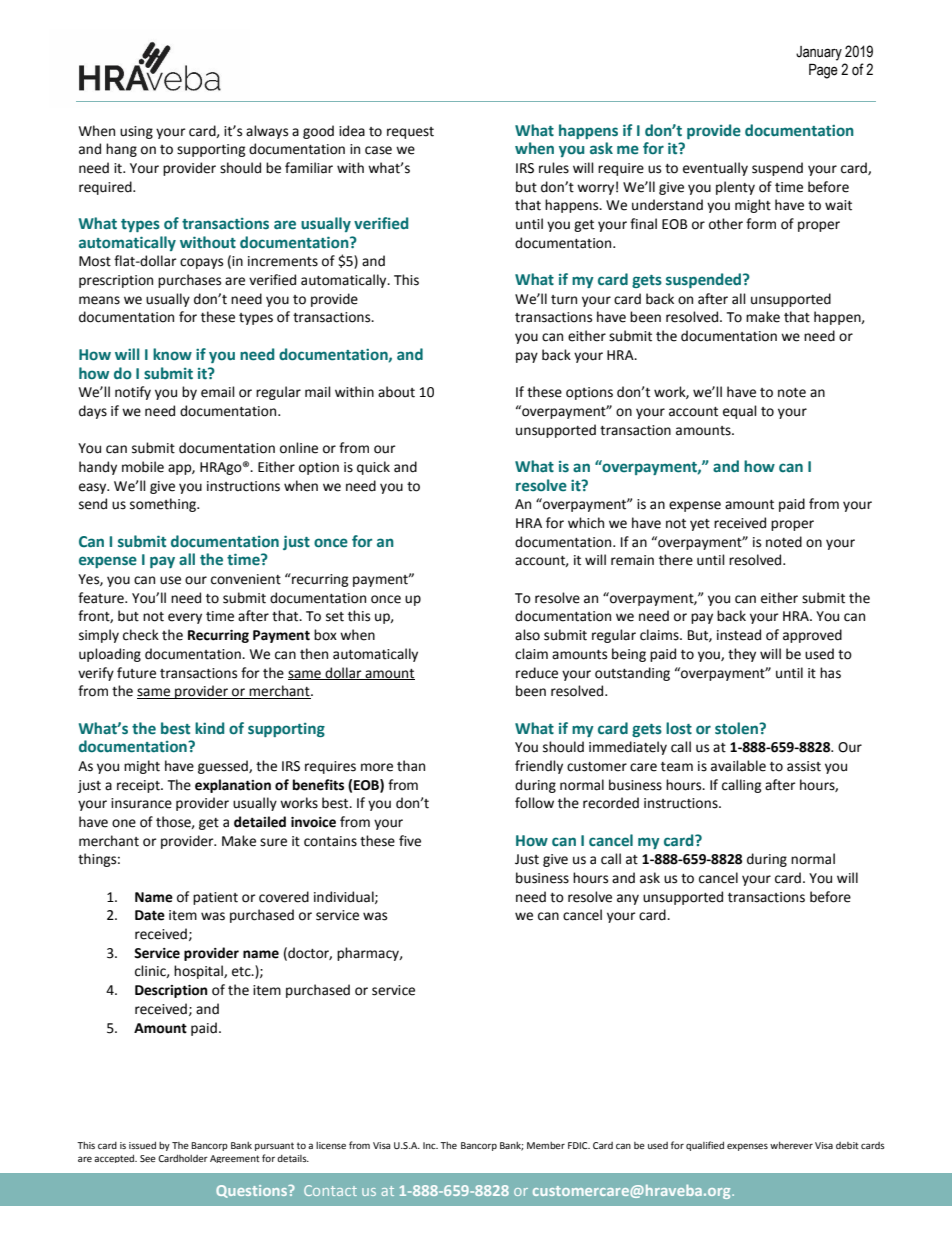  Describe the element at coordinates (740, 412) in the screenshot. I see `equal` at that location.
